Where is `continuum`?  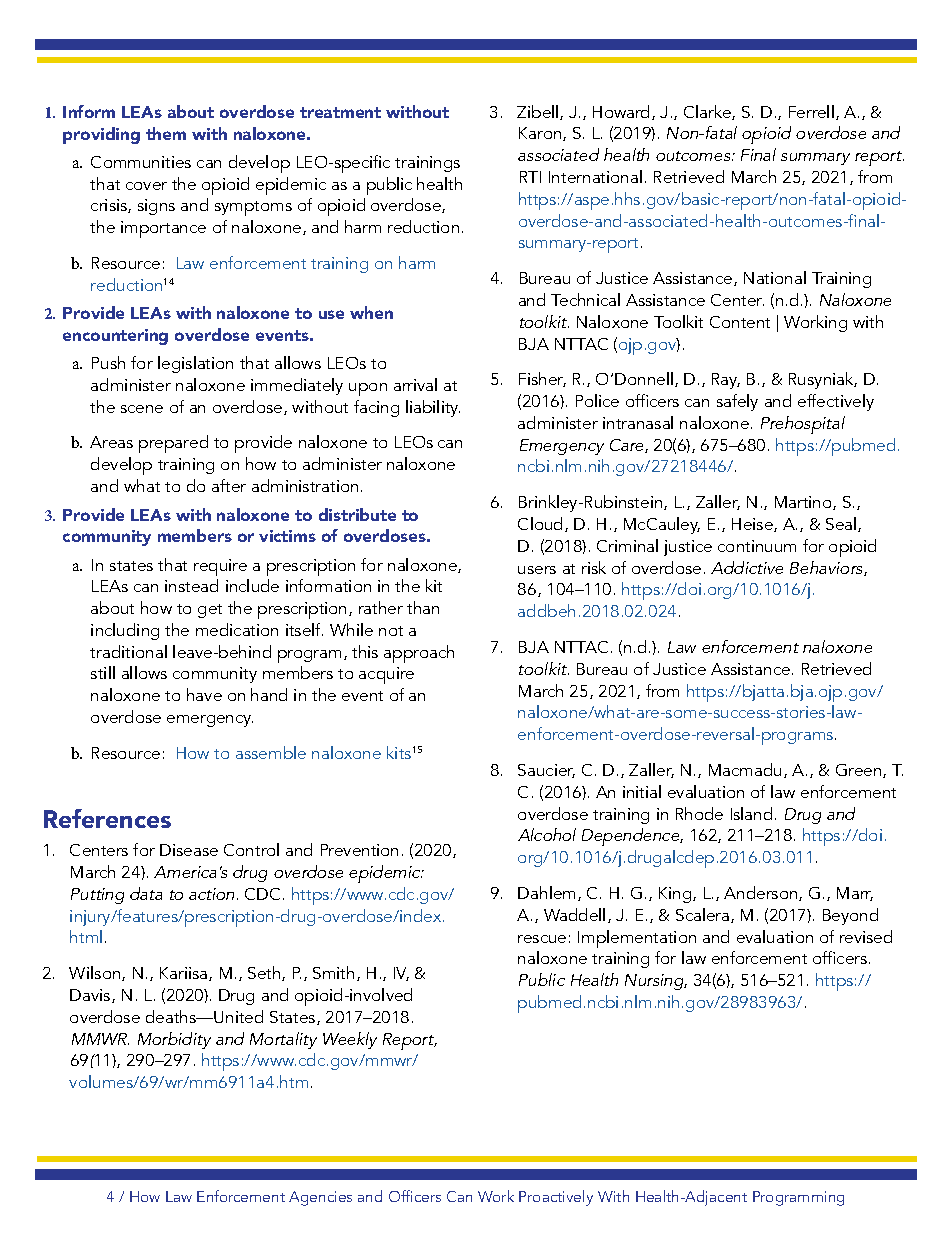 continuum is located at coordinates (757, 546).
